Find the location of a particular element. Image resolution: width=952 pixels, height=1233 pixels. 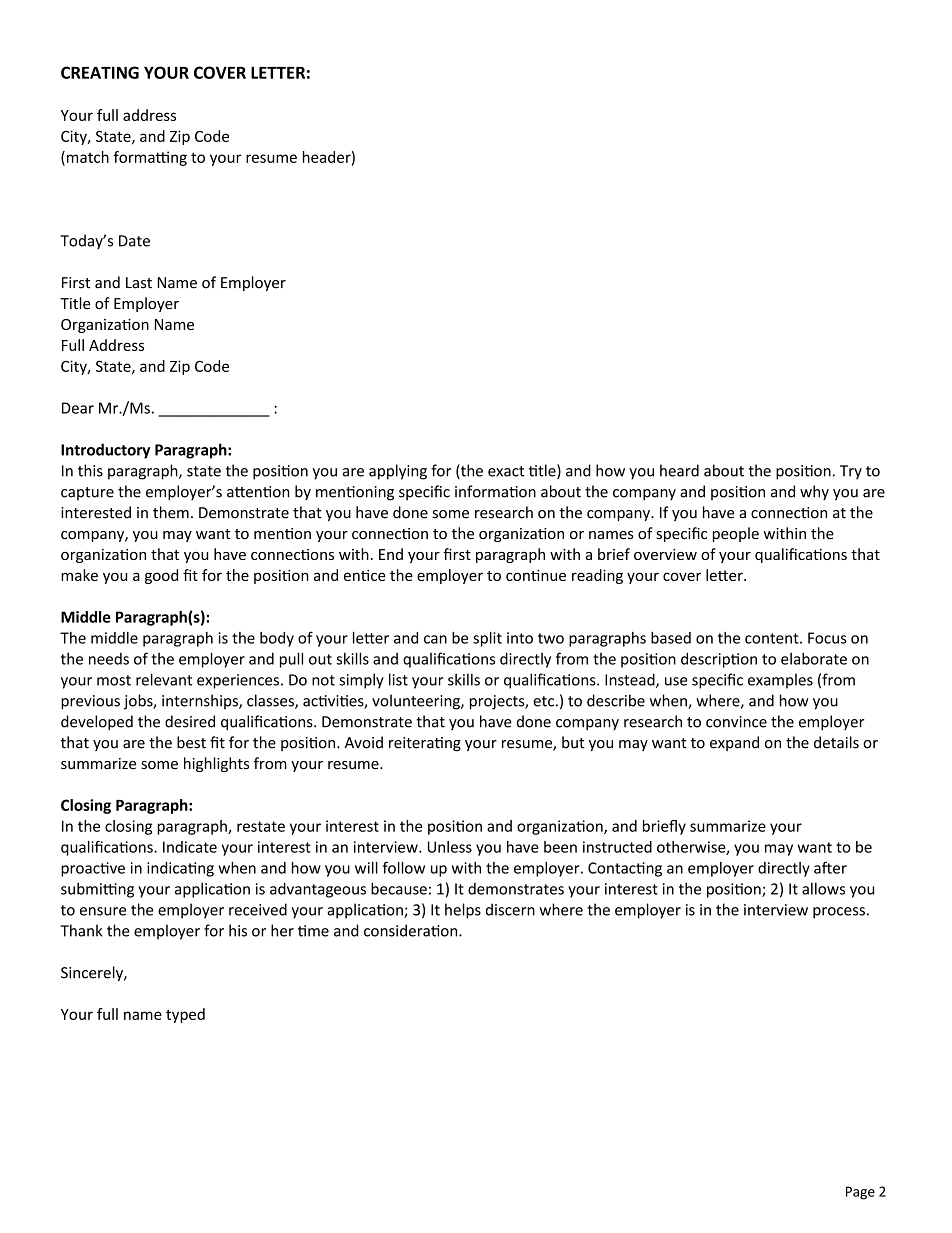

CREATING is located at coordinates (100, 72).
